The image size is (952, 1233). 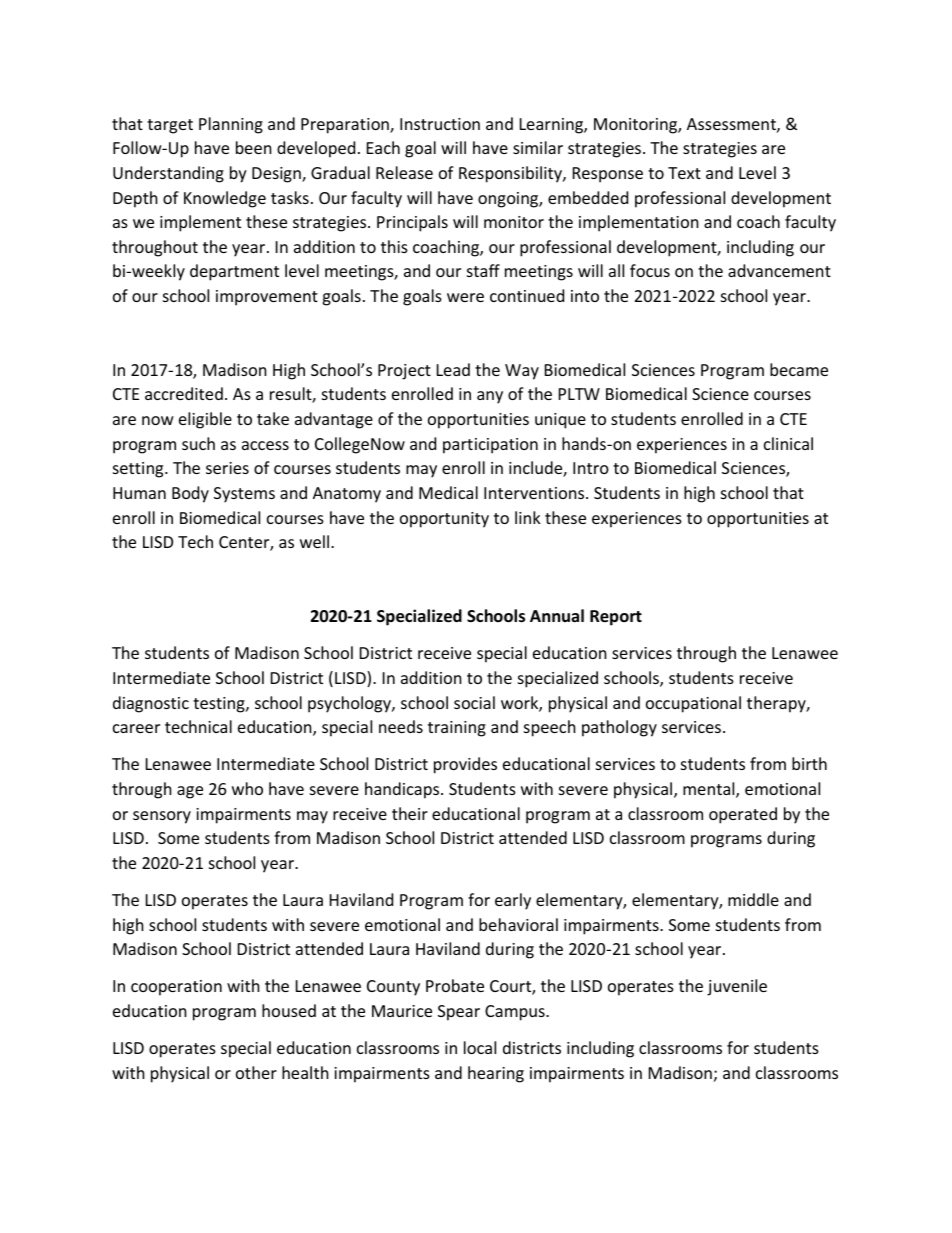 What do you see at coordinates (710, 790) in the screenshot?
I see `mental` at bounding box center [710, 790].
